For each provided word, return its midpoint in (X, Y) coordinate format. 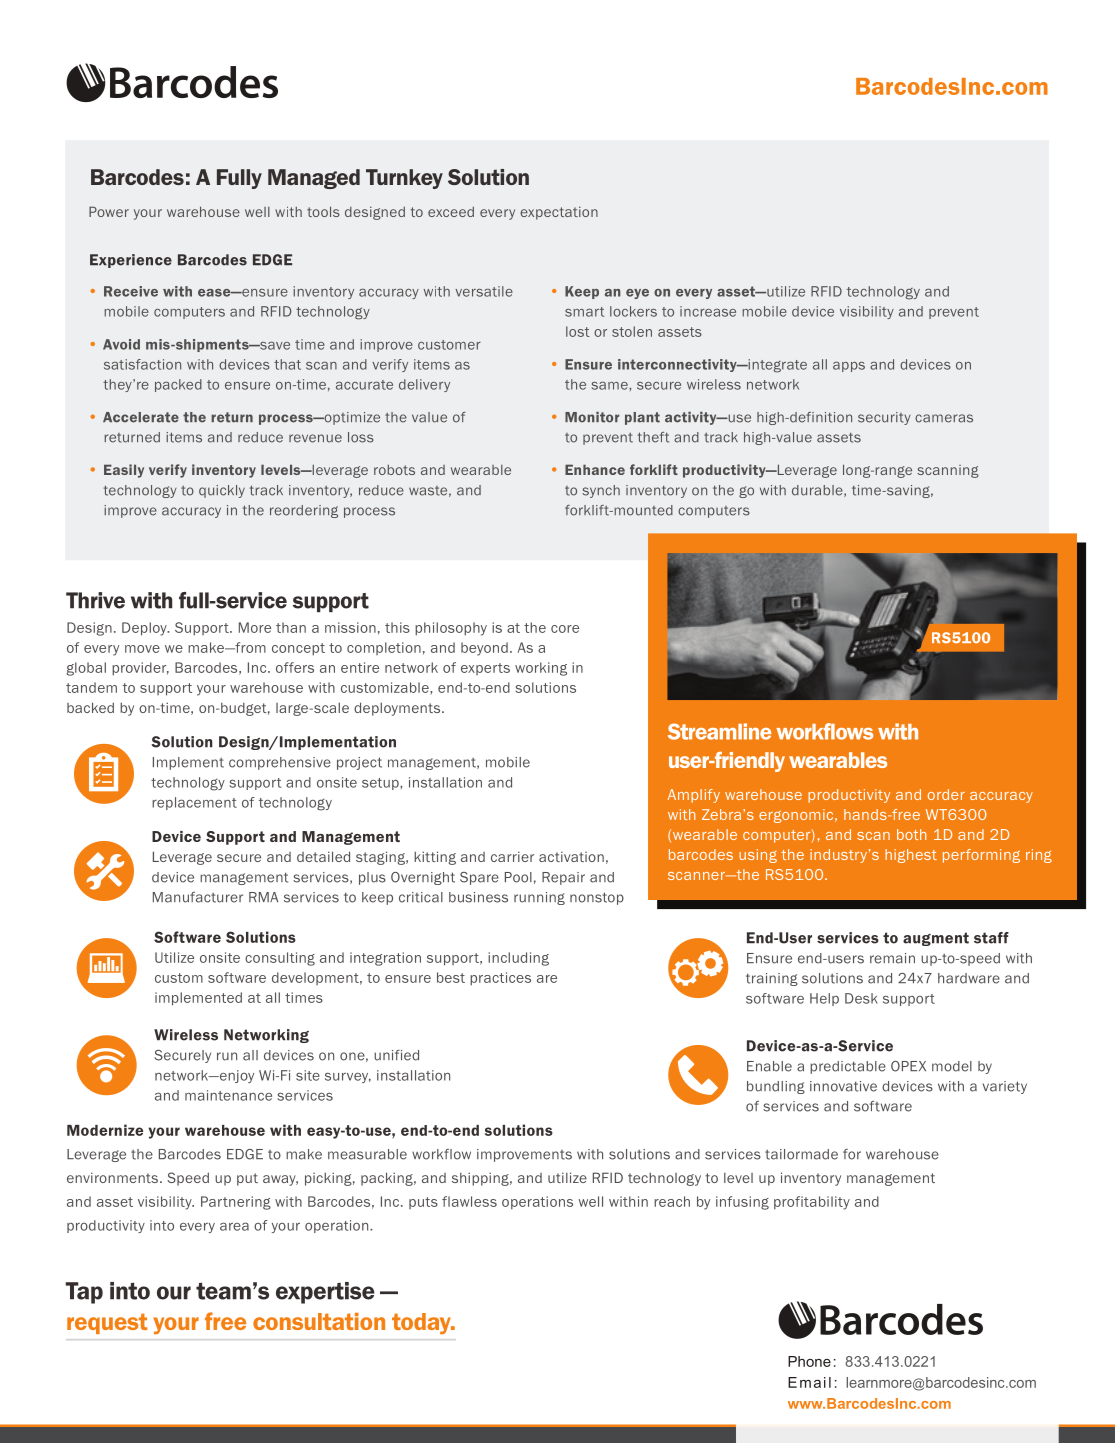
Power (109, 211)
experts (485, 669)
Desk (861, 998)
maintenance (228, 1095)
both (911, 834)
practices (500, 979)
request (107, 1323)
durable (818, 491)
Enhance (595, 469)
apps (849, 366)
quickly (222, 491)
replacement (194, 803)
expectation (559, 213)
